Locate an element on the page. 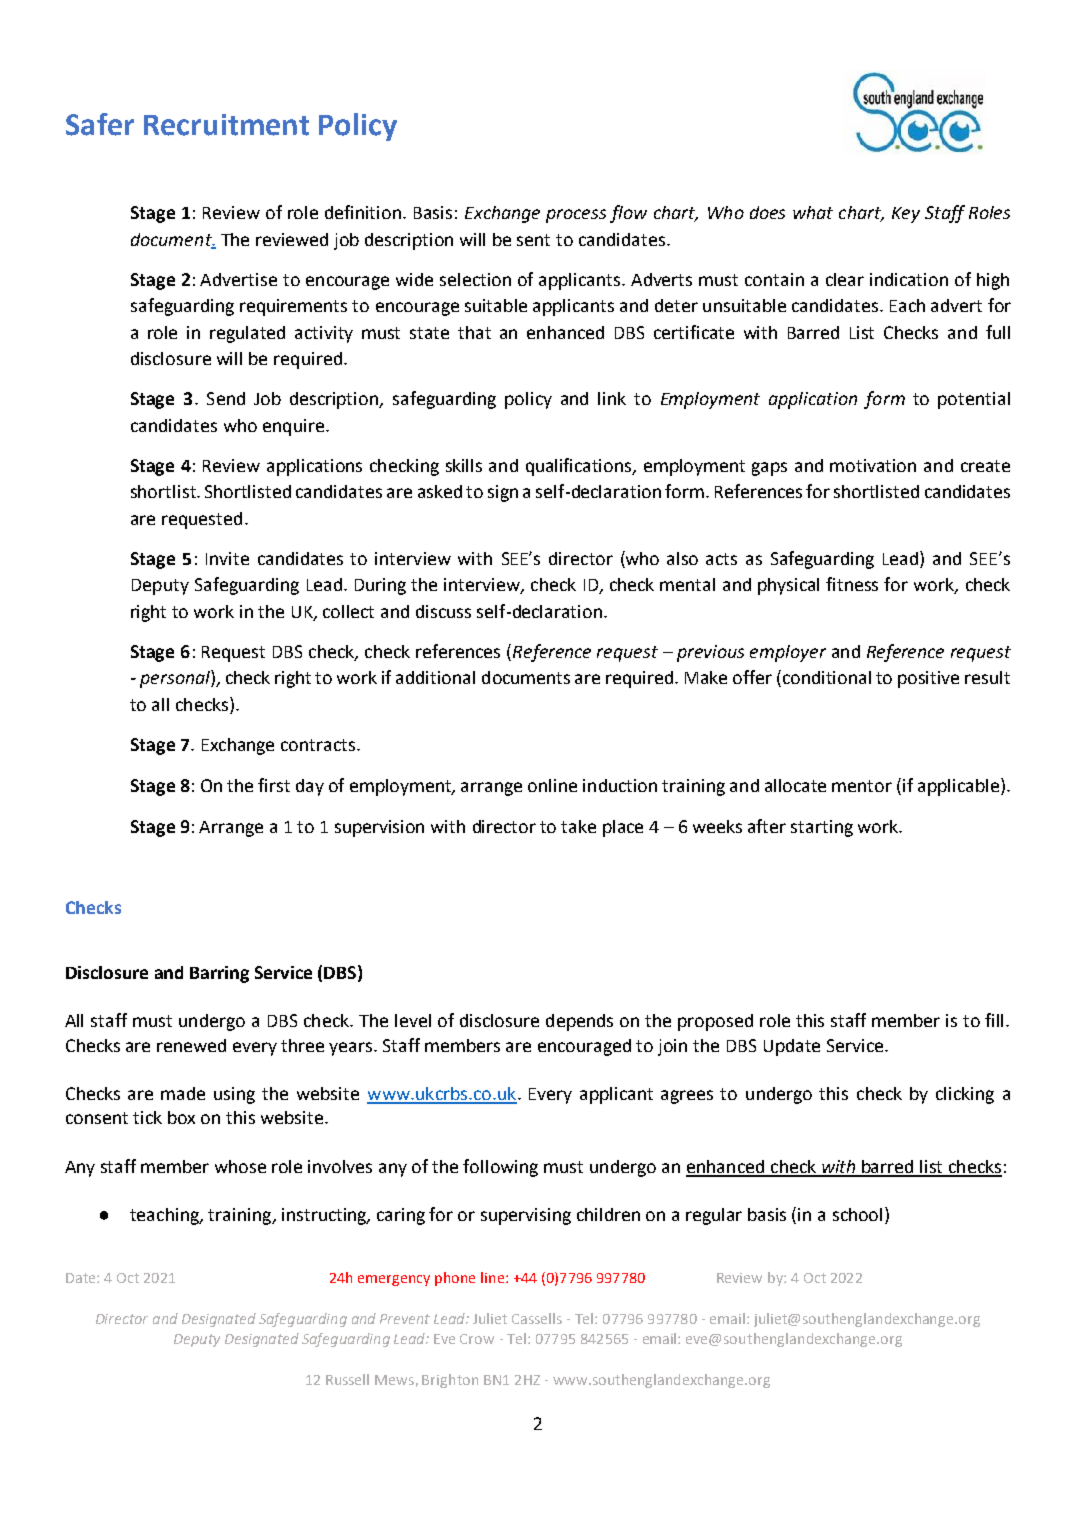  Invite is located at coordinates (227, 558).
